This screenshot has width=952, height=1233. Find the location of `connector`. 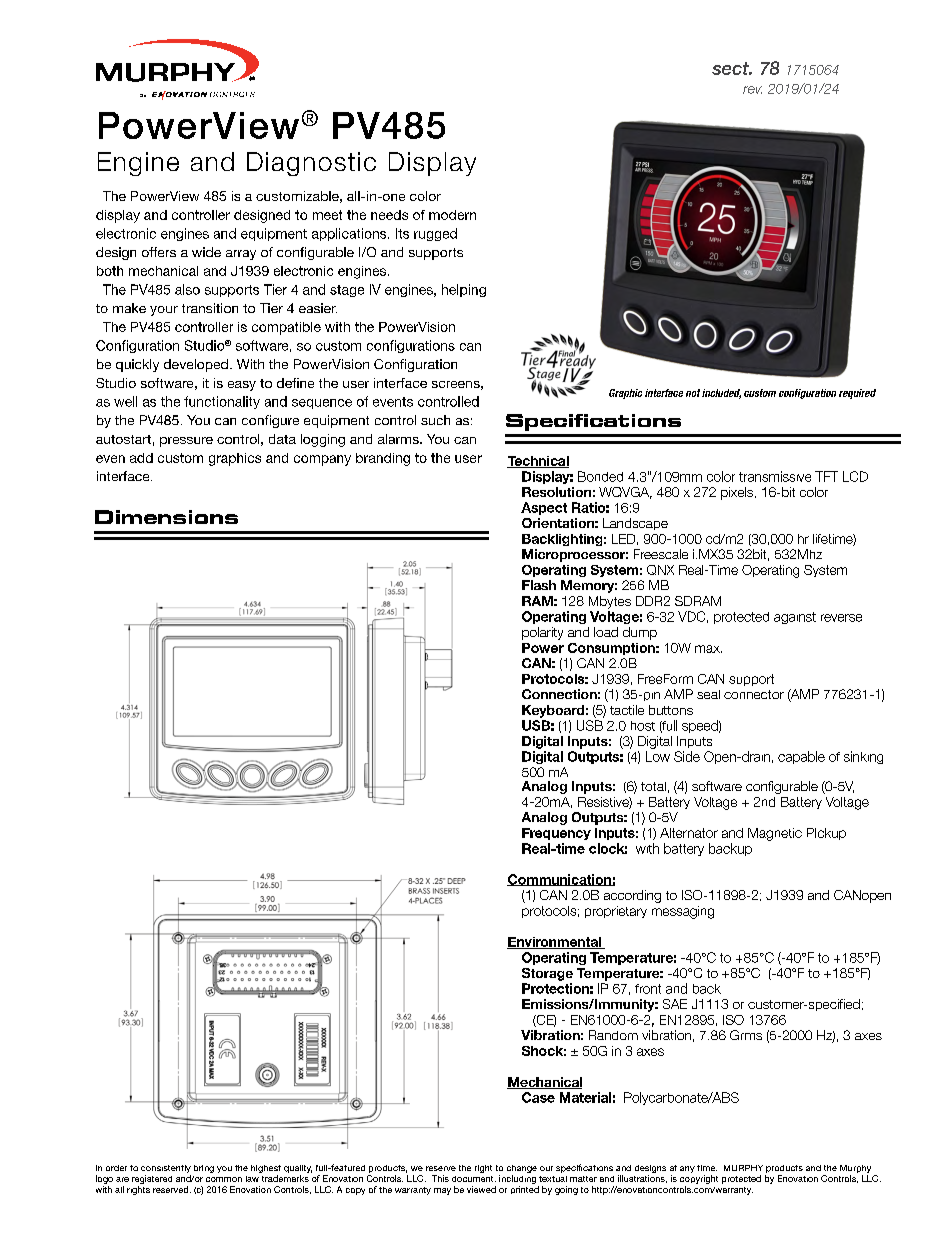

connector is located at coordinates (754, 694).
